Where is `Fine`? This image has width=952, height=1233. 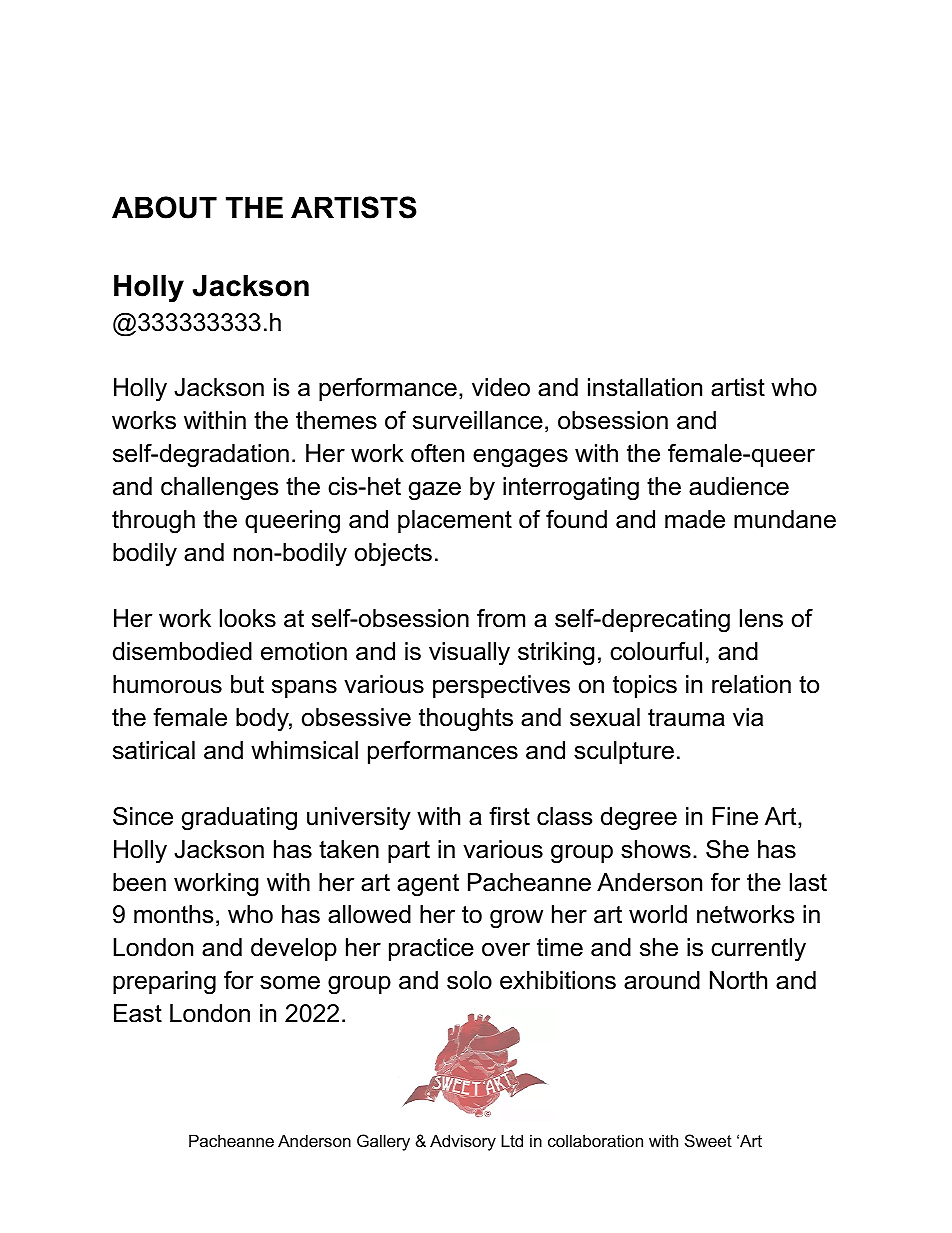 Fine is located at coordinates (735, 816).
